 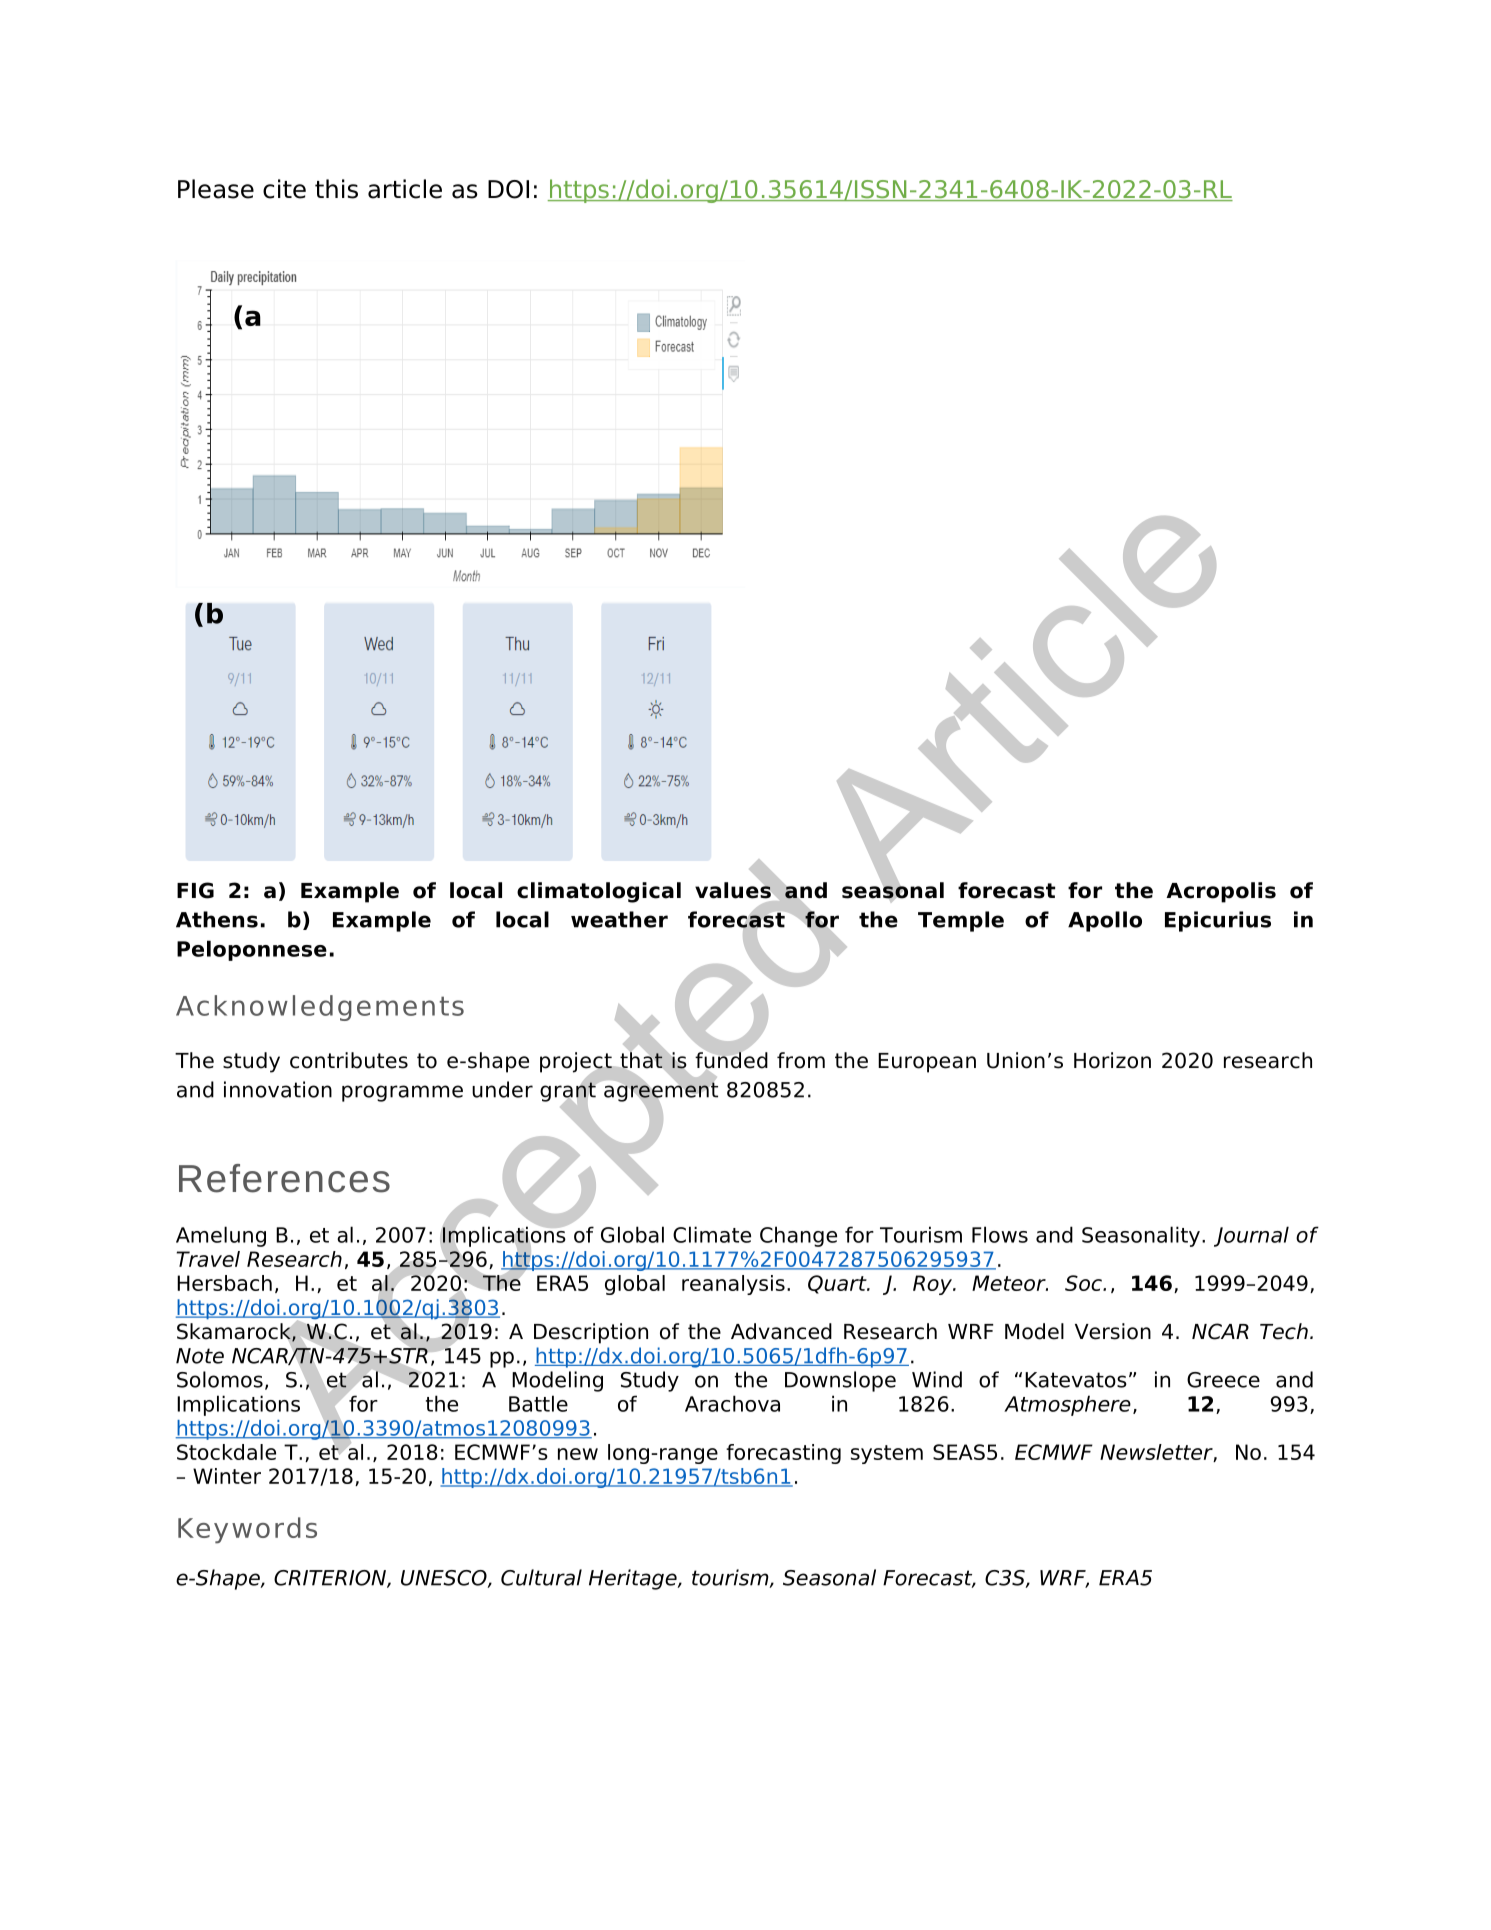 What do you see at coordinates (1221, 892) in the screenshot?
I see `Acropolis` at bounding box center [1221, 892].
